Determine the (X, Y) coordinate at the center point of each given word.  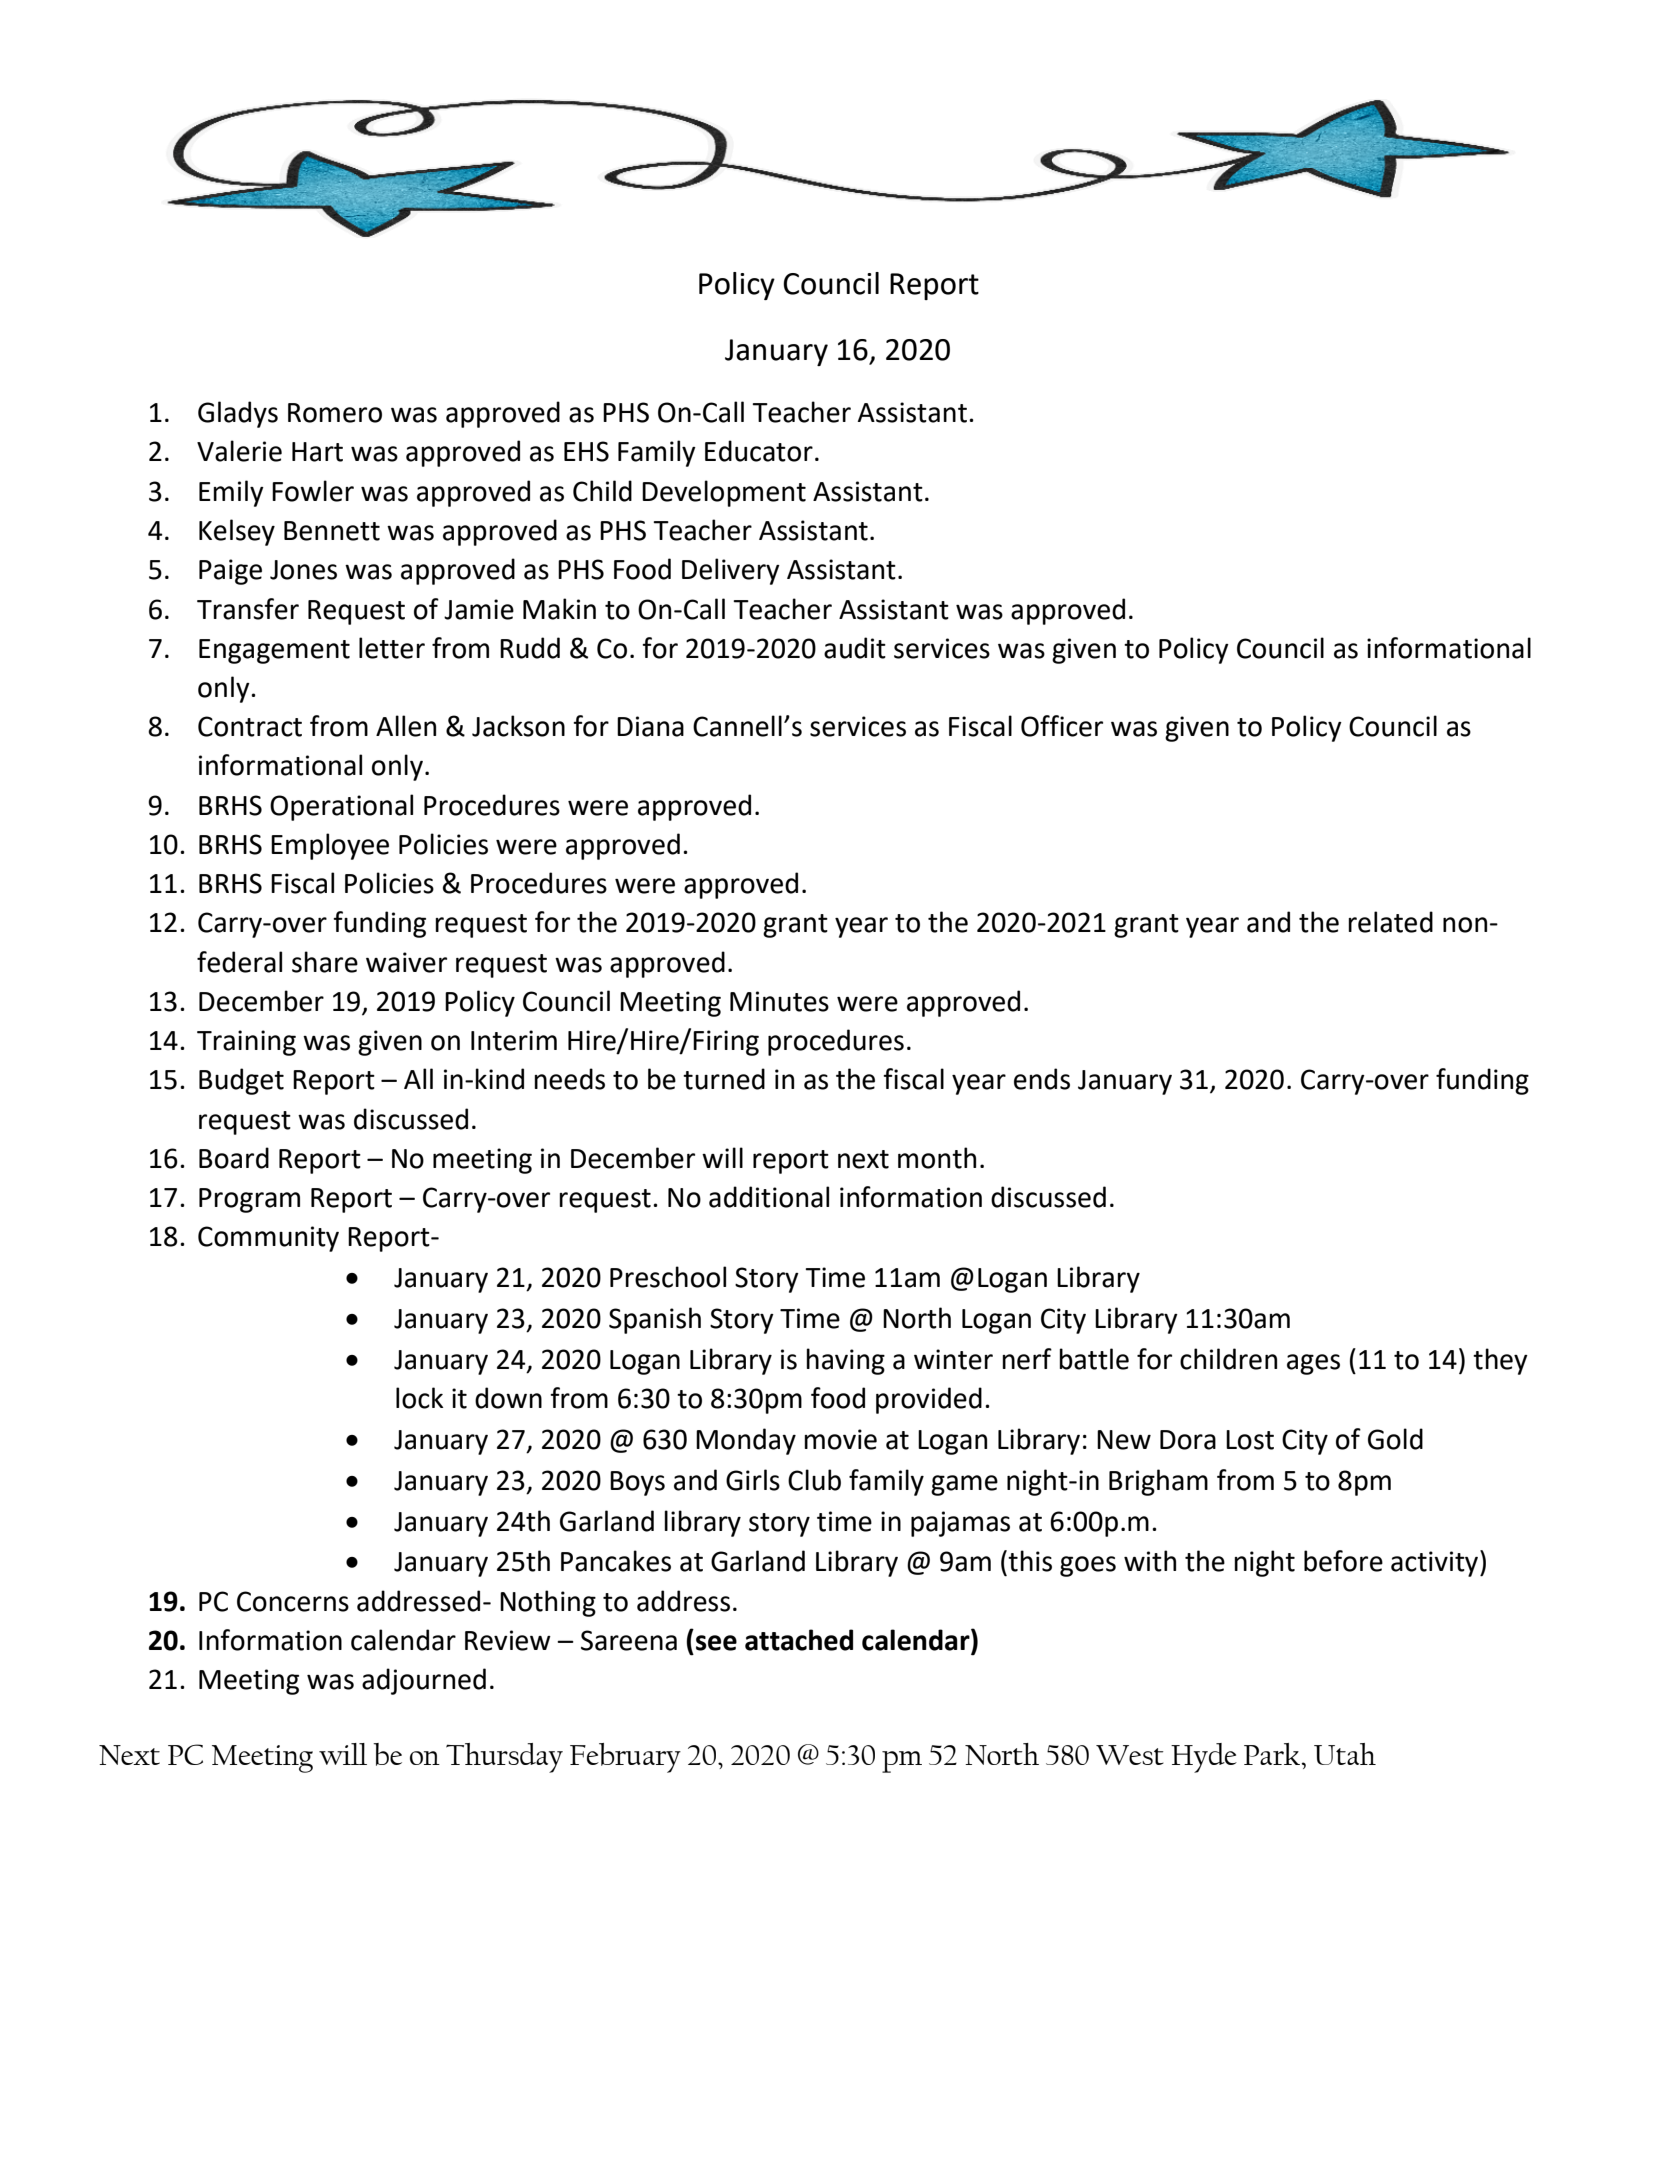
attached (799, 1640)
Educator (759, 451)
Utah (1345, 1754)
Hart (317, 452)
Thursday (504, 1758)
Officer (1062, 726)
